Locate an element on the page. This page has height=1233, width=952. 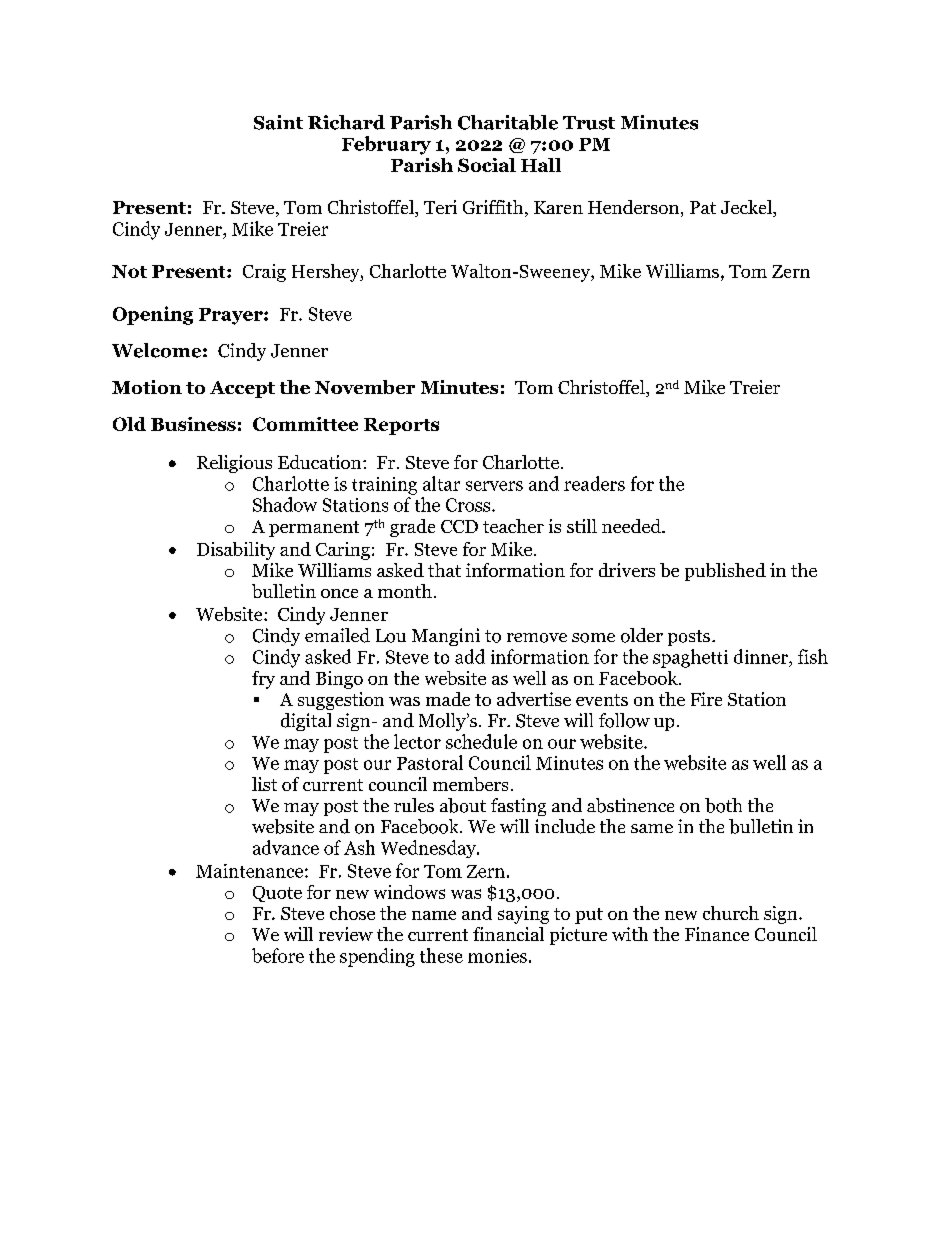
Pat is located at coordinates (703, 207).
